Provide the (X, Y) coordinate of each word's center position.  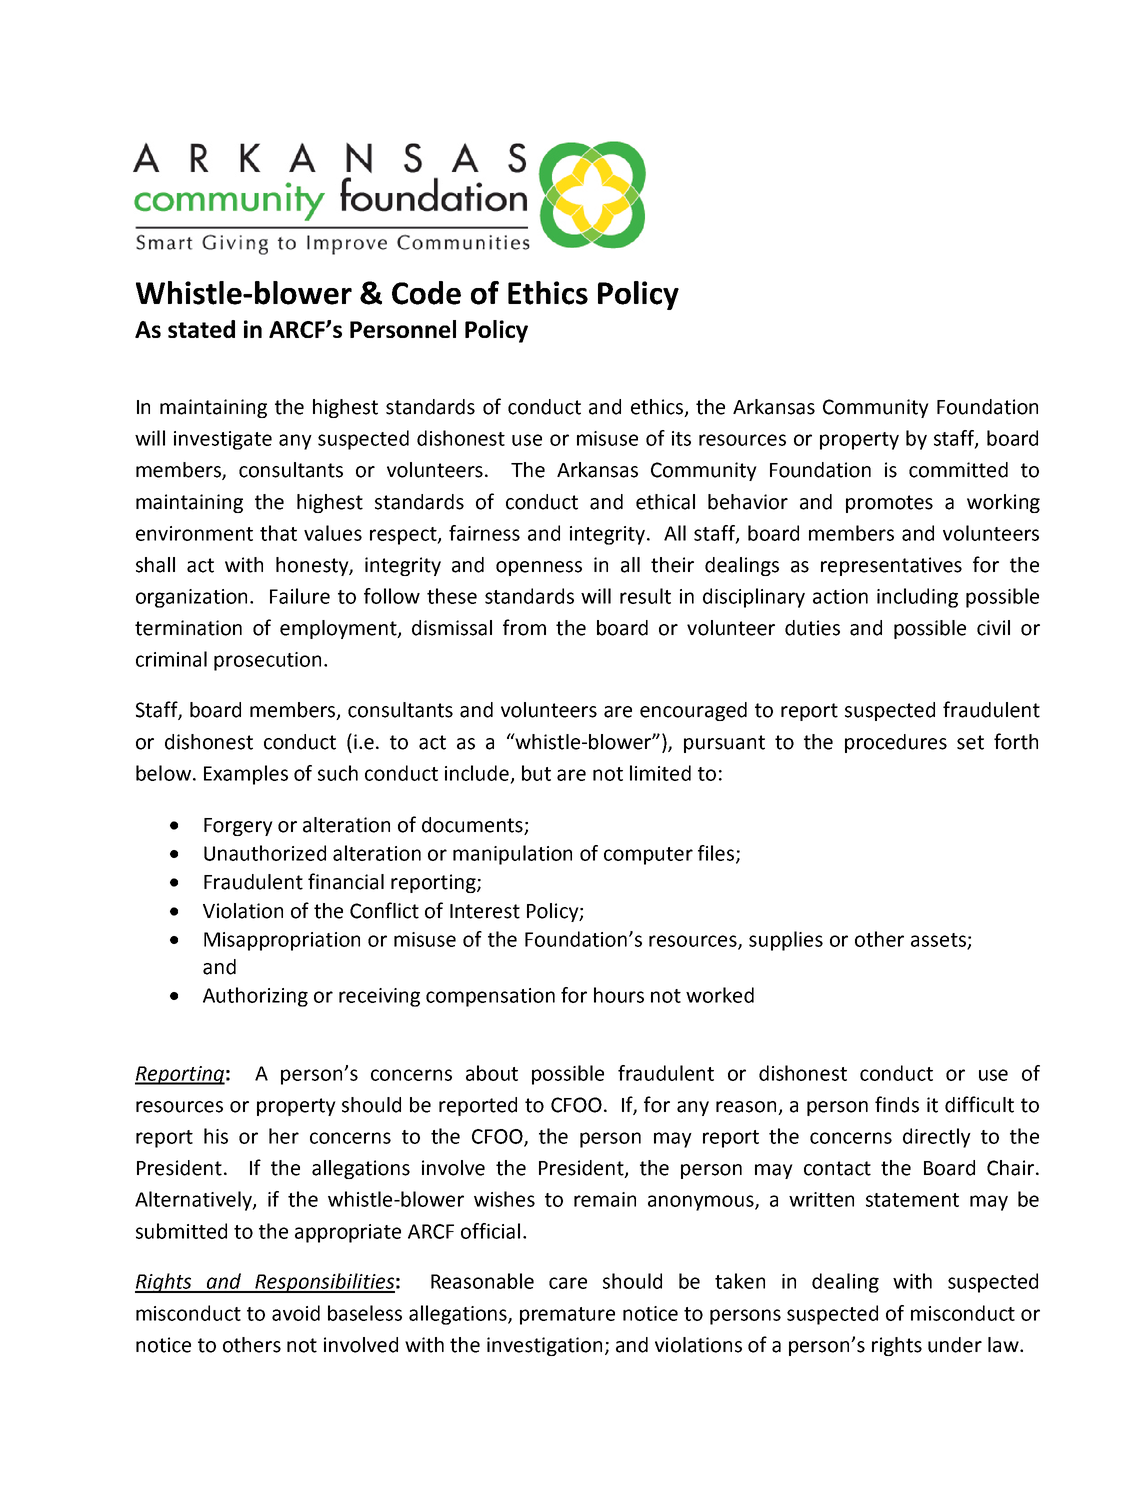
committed (958, 470)
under (955, 1345)
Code (426, 293)
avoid (296, 1313)
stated (201, 329)
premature (567, 1316)
